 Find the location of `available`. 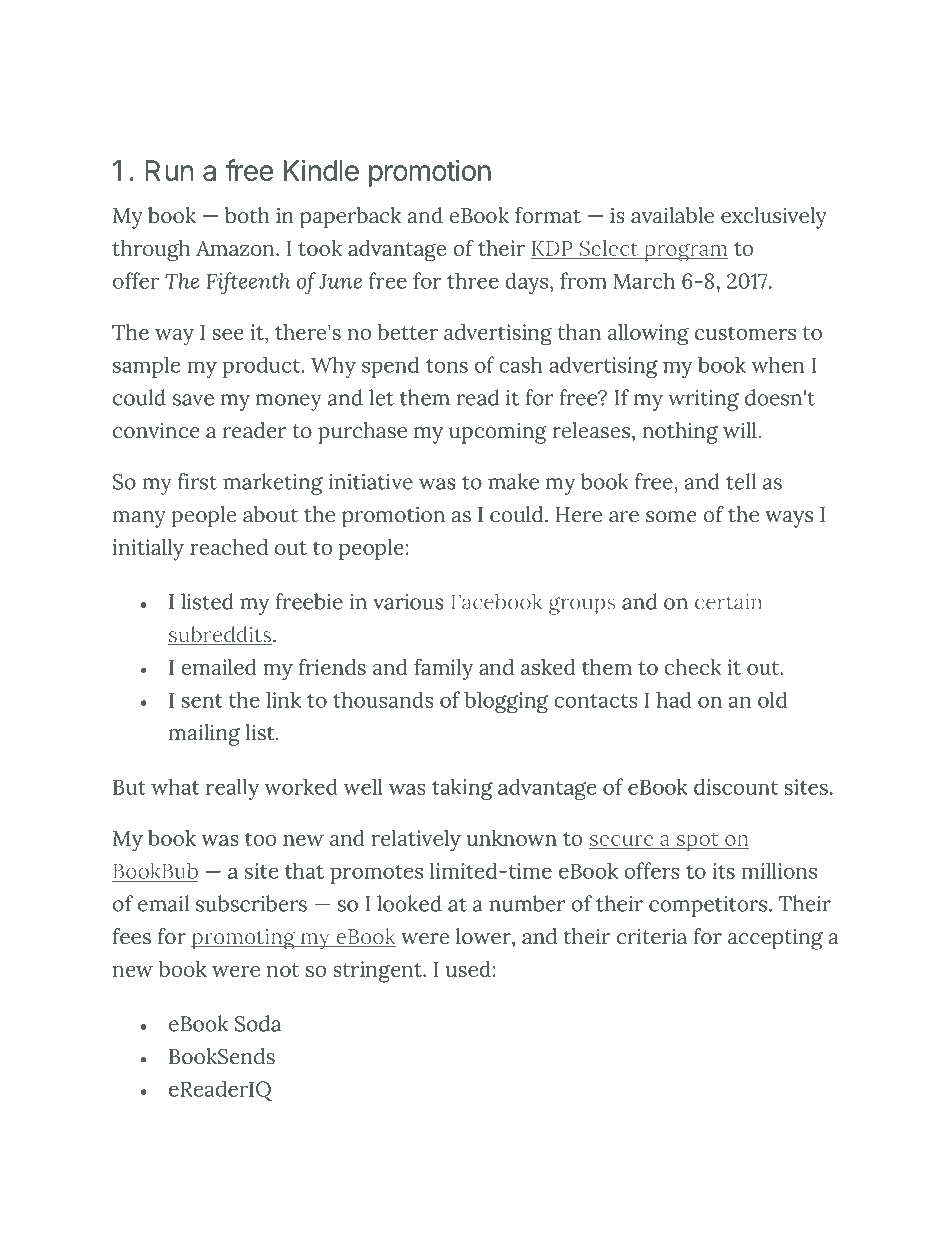

available is located at coordinates (672, 215).
